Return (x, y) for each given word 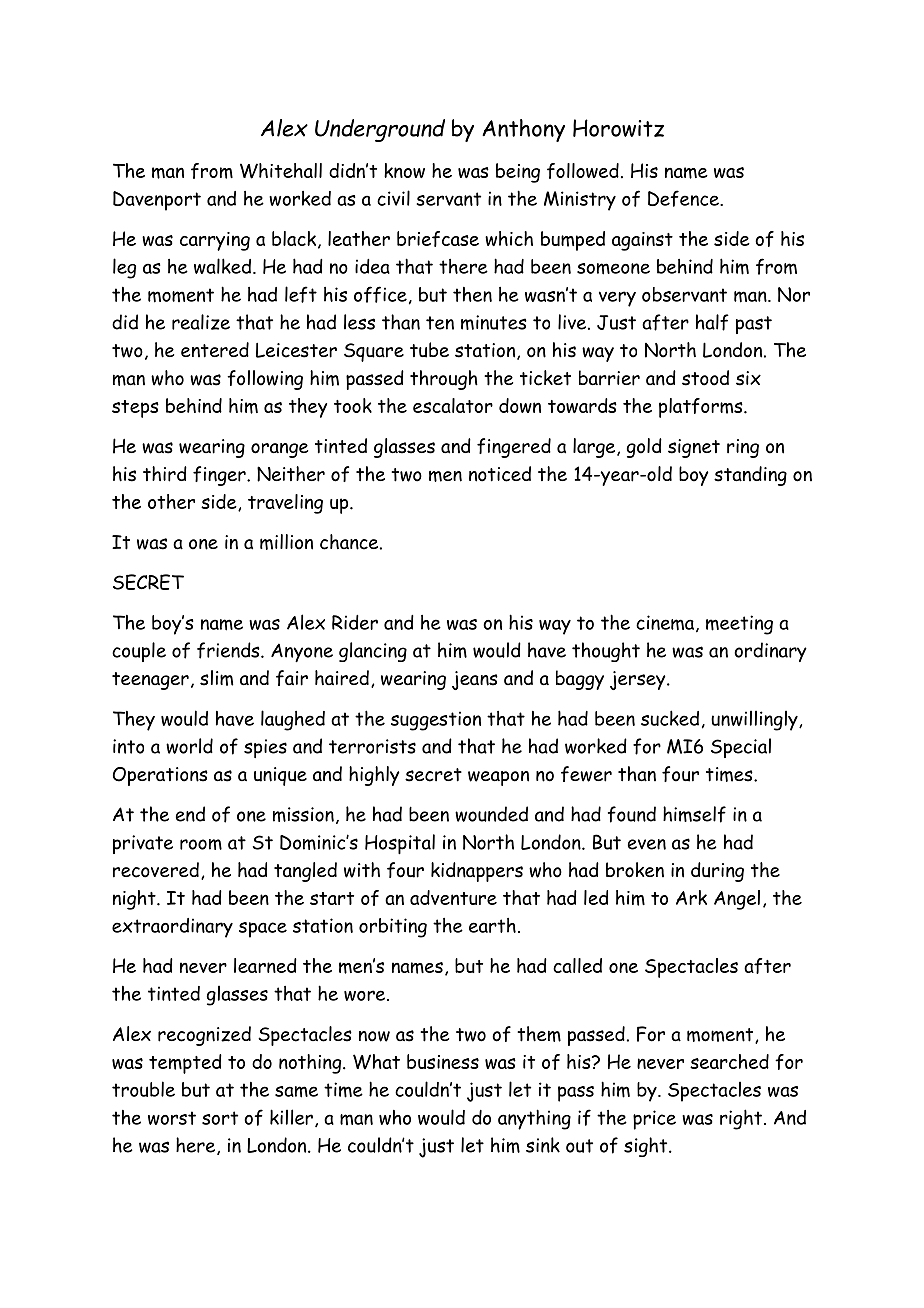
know (404, 170)
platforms (702, 408)
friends (229, 650)
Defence (684, 198)
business (443, 1061)
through (444, 380)
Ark (691, 897)
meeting (739, 625)
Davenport (157, 201)
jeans (475, 680)
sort (220, 1118)
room (201, 844)
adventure (453, 897)
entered (215, 350)
